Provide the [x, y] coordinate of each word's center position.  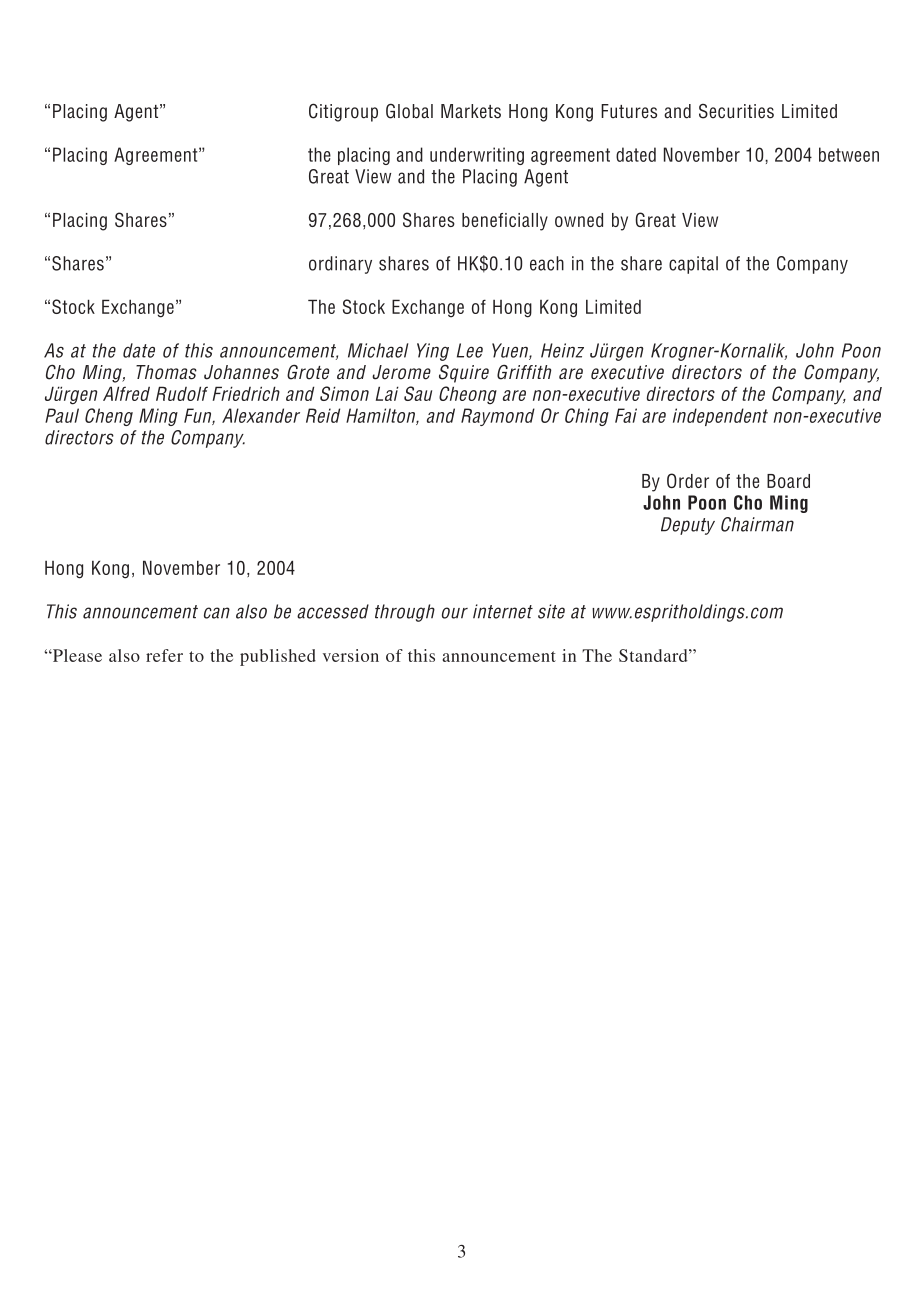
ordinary [340, 265]
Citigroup [343, 112]
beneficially [505, 222]
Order [688, 480]
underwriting [477, 156]
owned [579, 220]
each [547, 263]
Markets [471, 111]
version [351, 655]
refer [164, 655]
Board [788, 481]
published [278, 657]
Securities [736, 111]
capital [693, 265]
